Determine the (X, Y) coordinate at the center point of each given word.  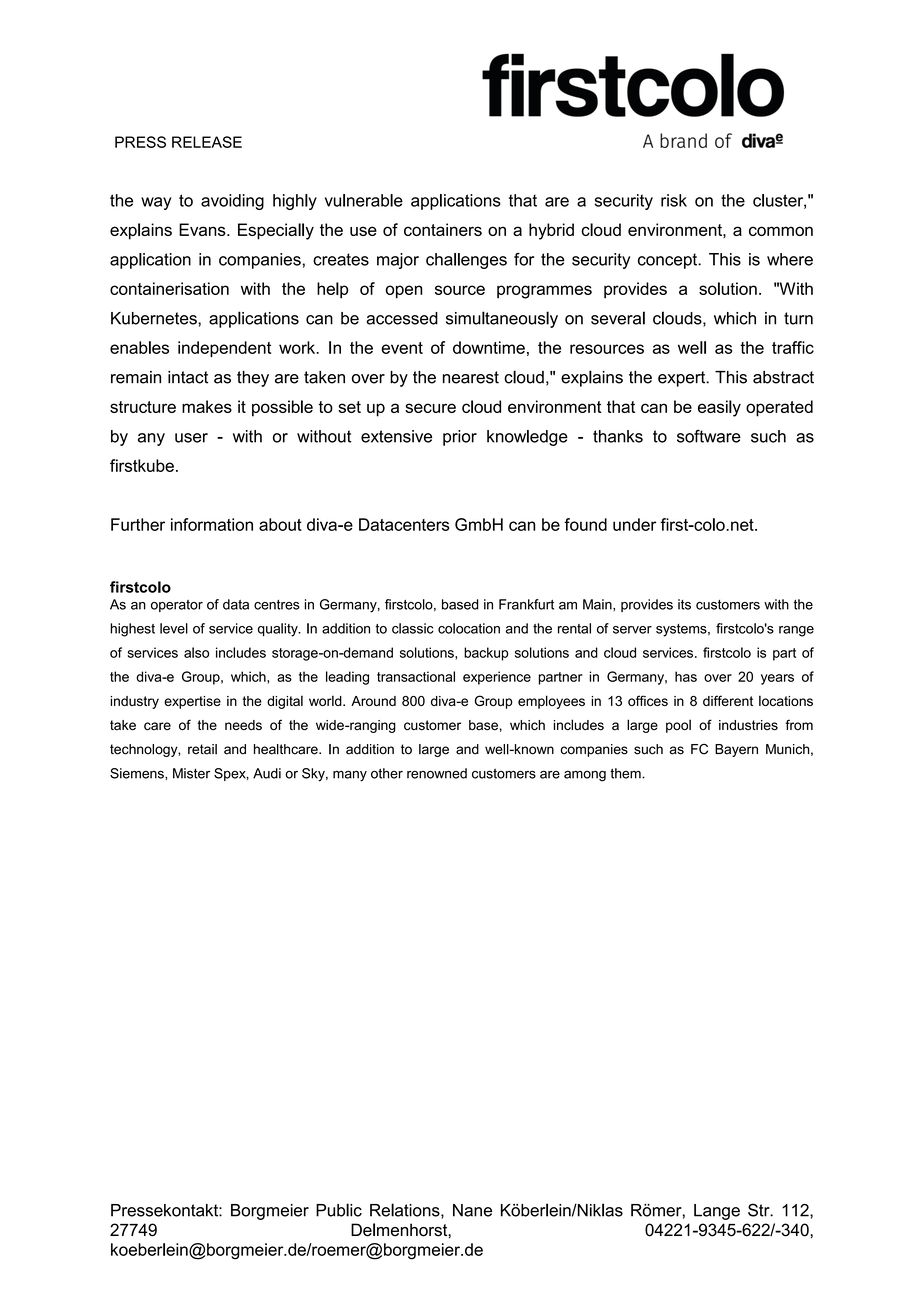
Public (339, 1210)
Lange (717, 1212)
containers (443, 229)
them (626, 773)
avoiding (232, 202)
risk (674, 200)
